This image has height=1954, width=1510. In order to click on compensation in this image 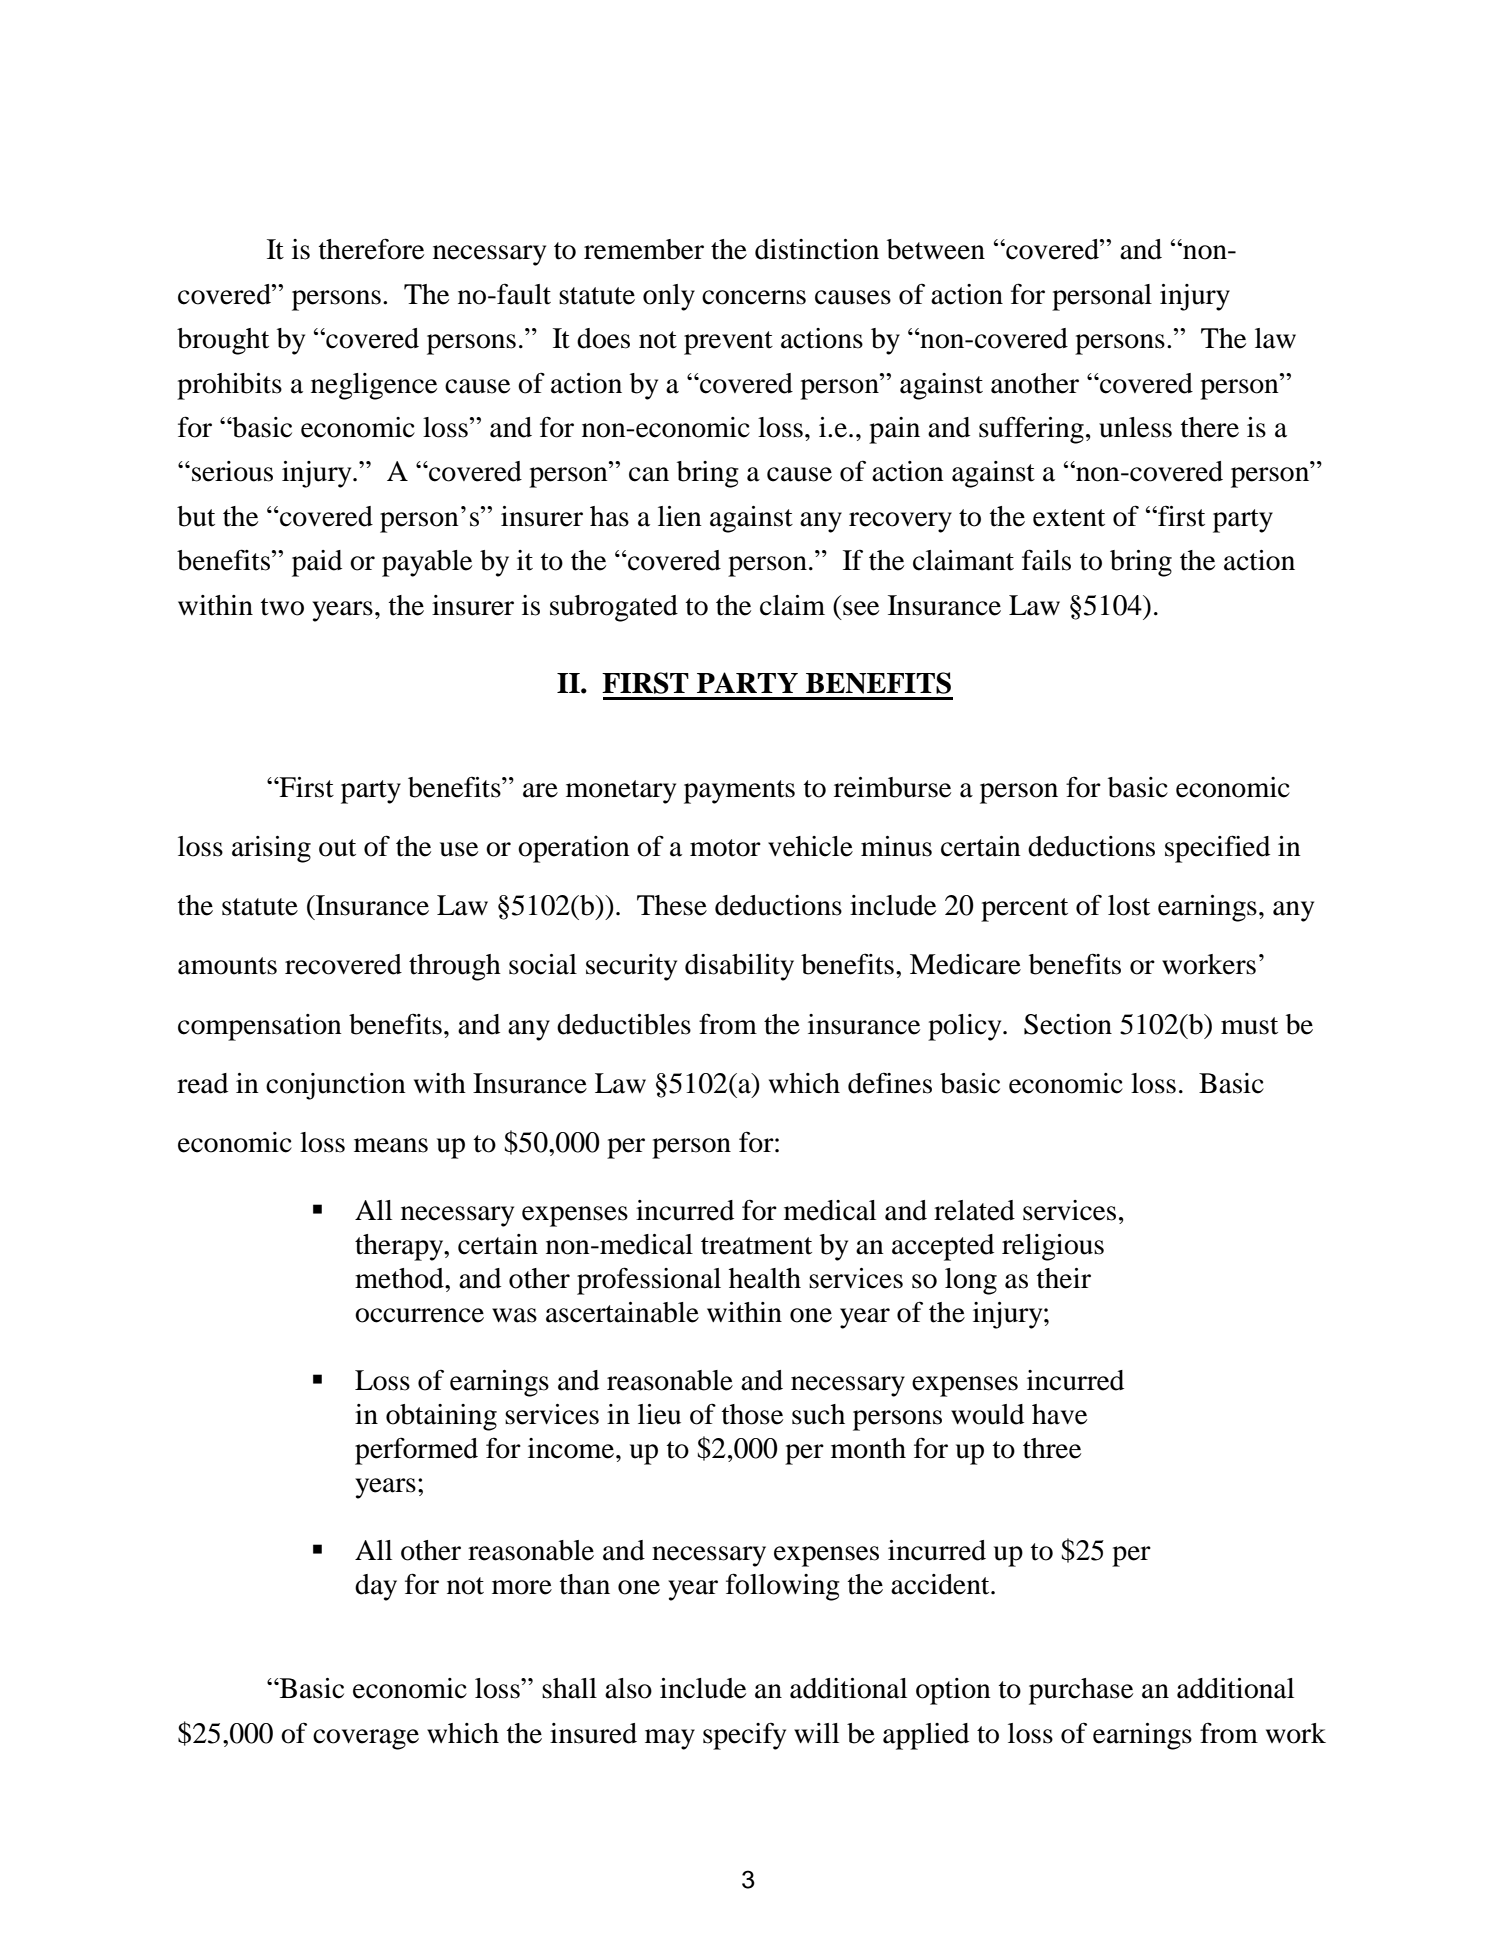, I will do `click(260, 1027)`.
